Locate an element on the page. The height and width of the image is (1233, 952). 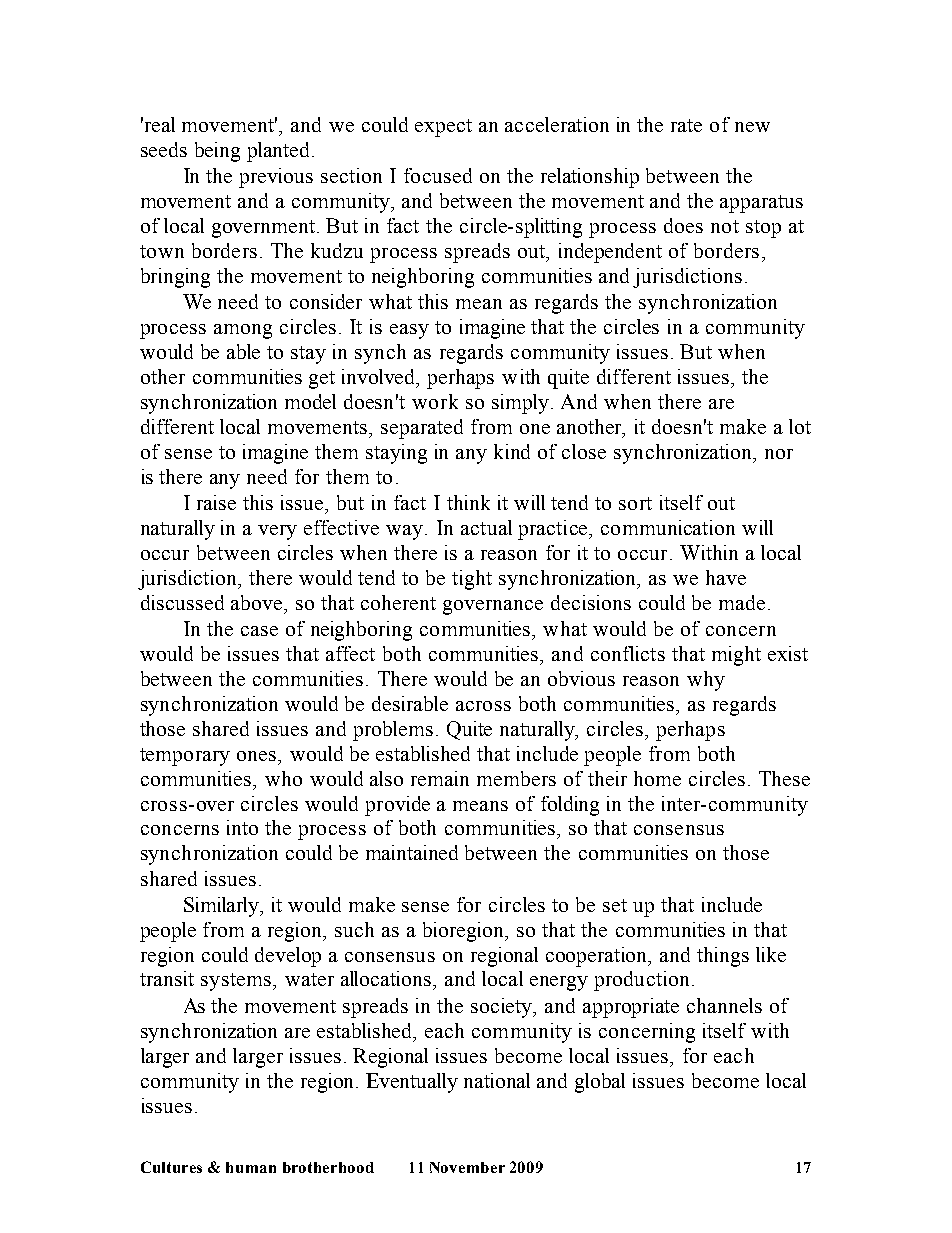
November is located at coordinates (467, 1167).
